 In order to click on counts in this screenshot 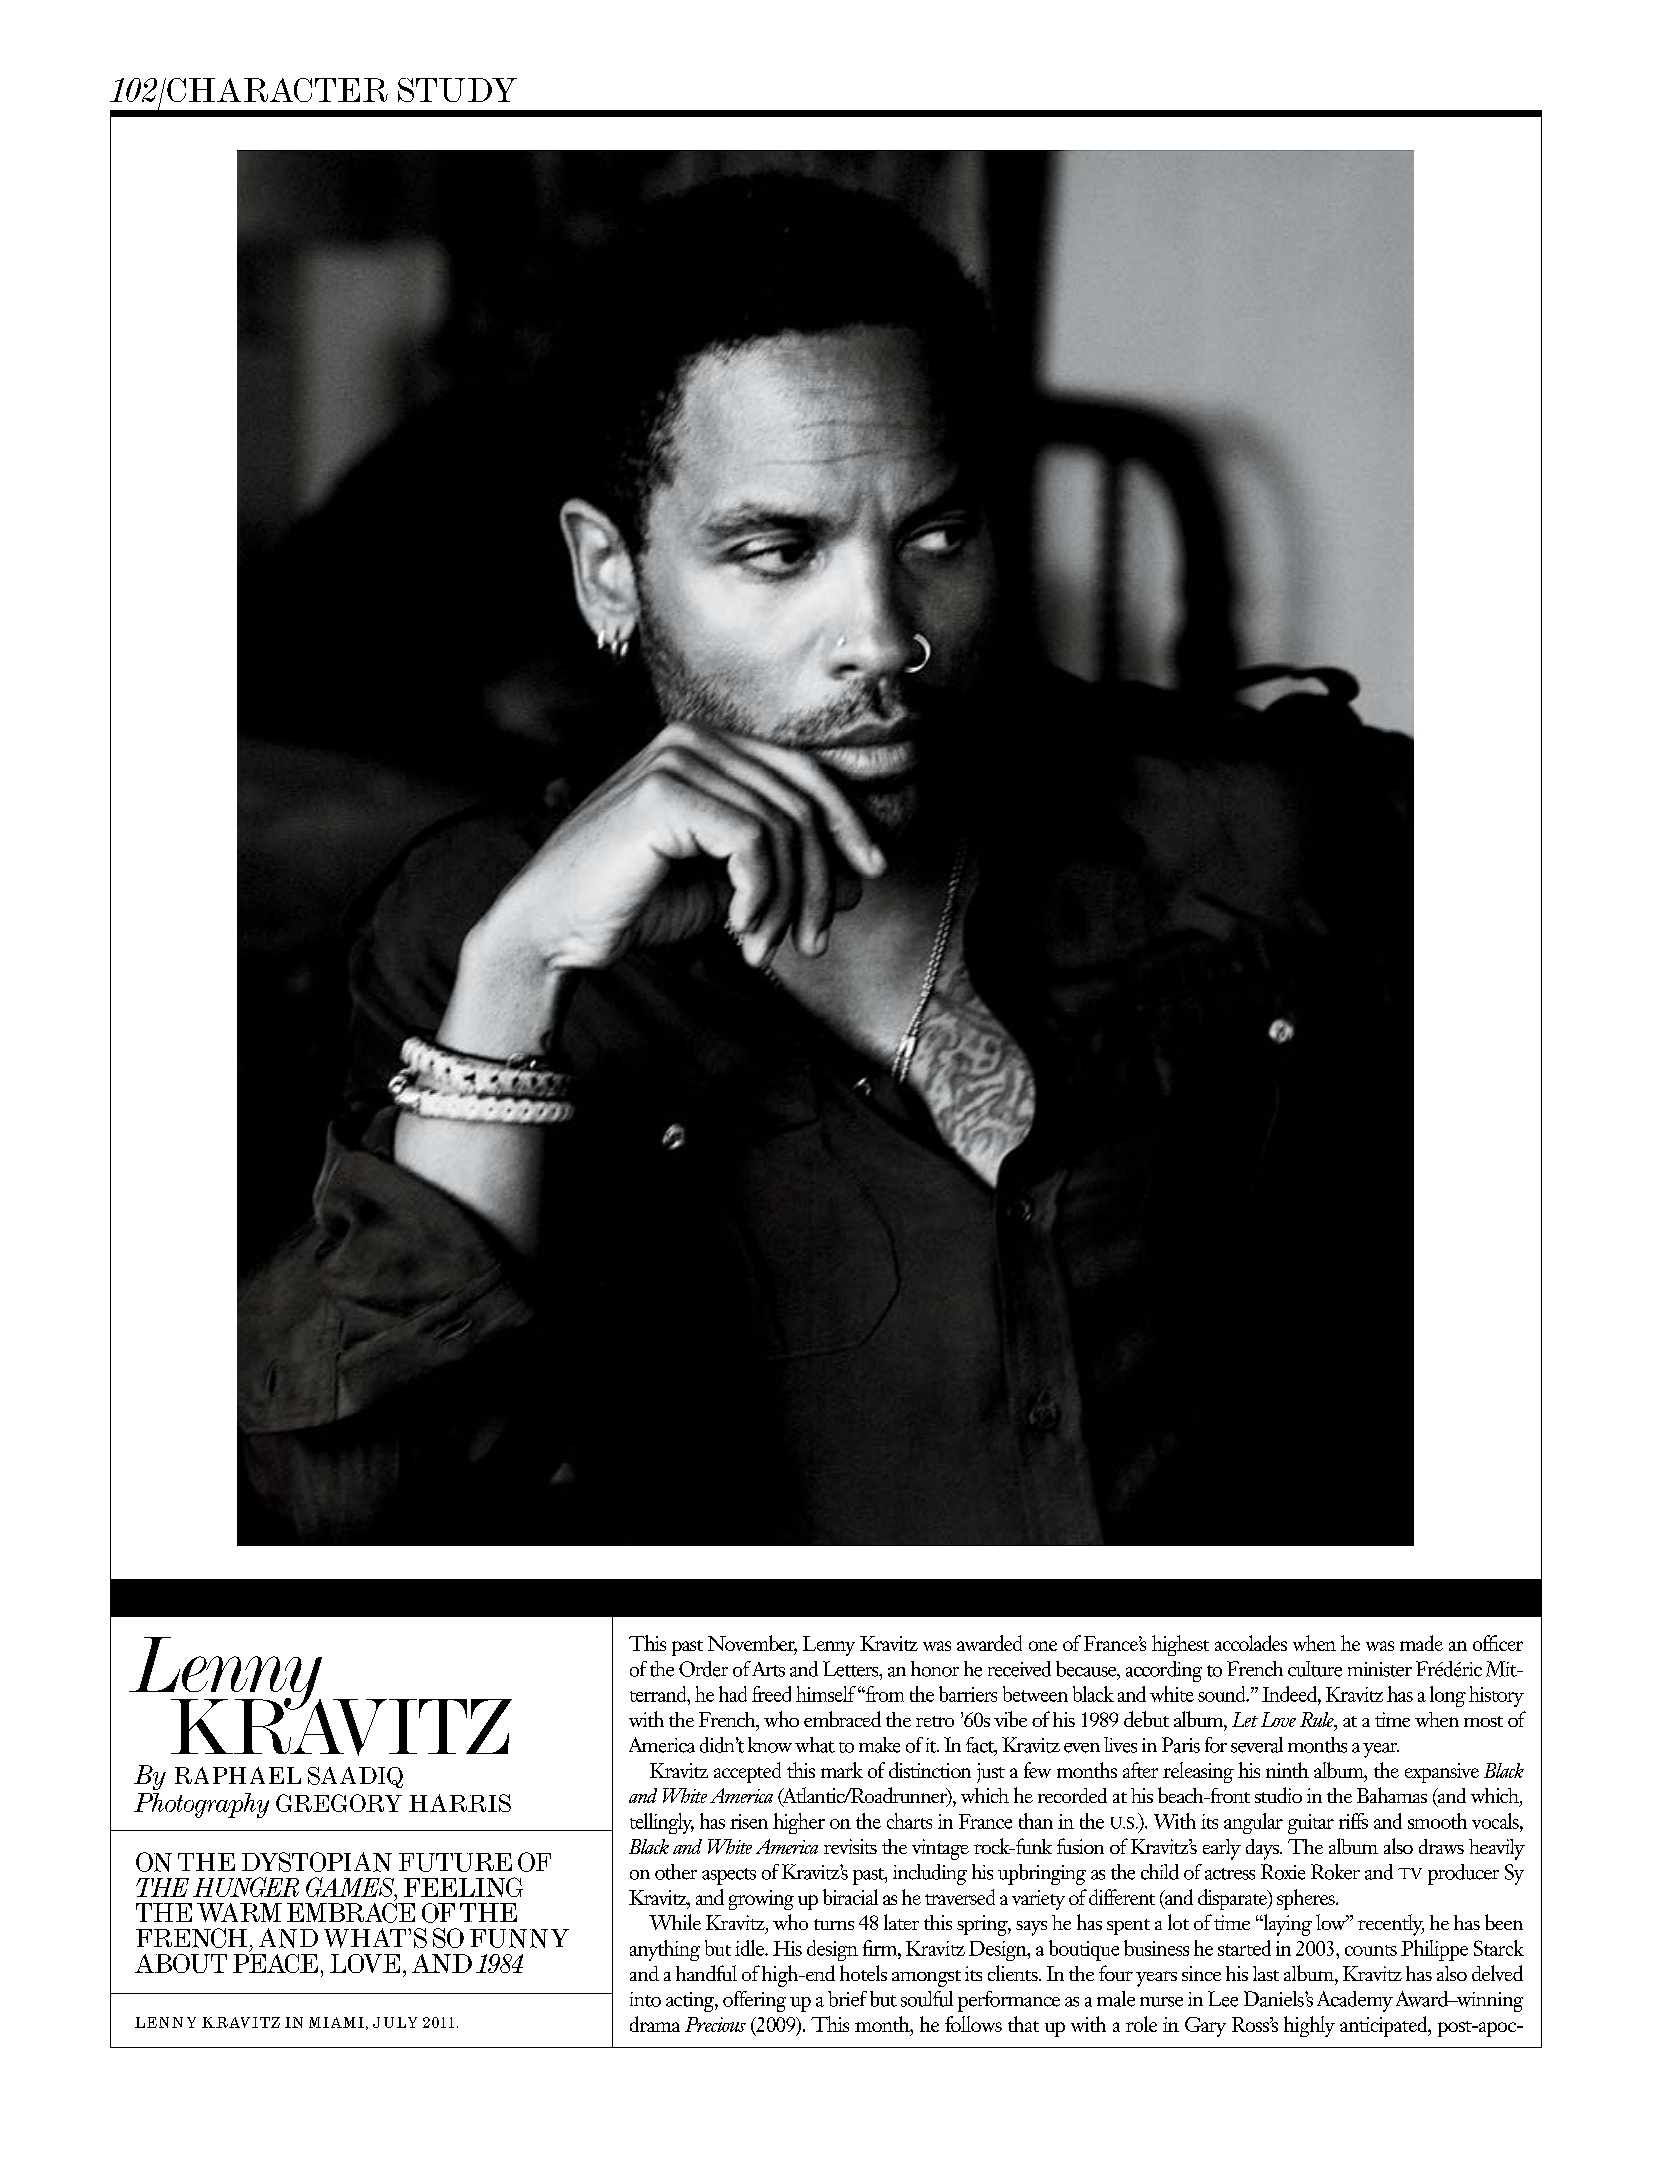, I will do `click(1371, 1950)`.
